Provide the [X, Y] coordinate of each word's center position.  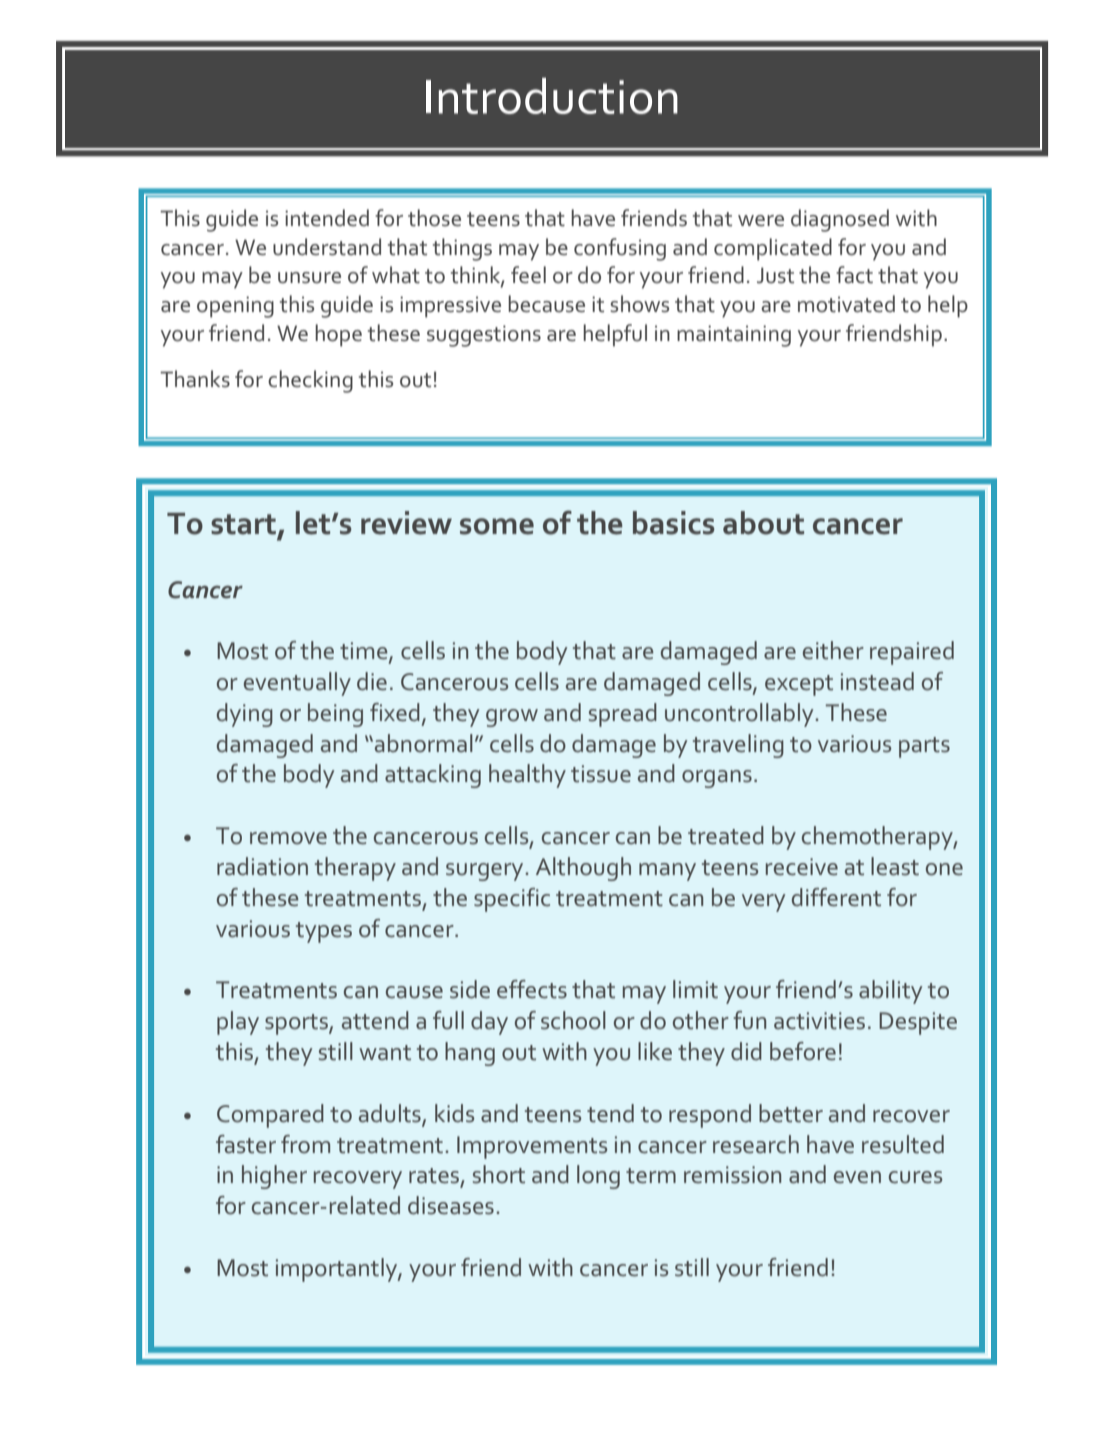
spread [623, 715]
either [833, 650]
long [598, 1177]
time [365, 652]
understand [327, 247]
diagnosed [840, 220]
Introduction [552, 96]
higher [274, 1177]
